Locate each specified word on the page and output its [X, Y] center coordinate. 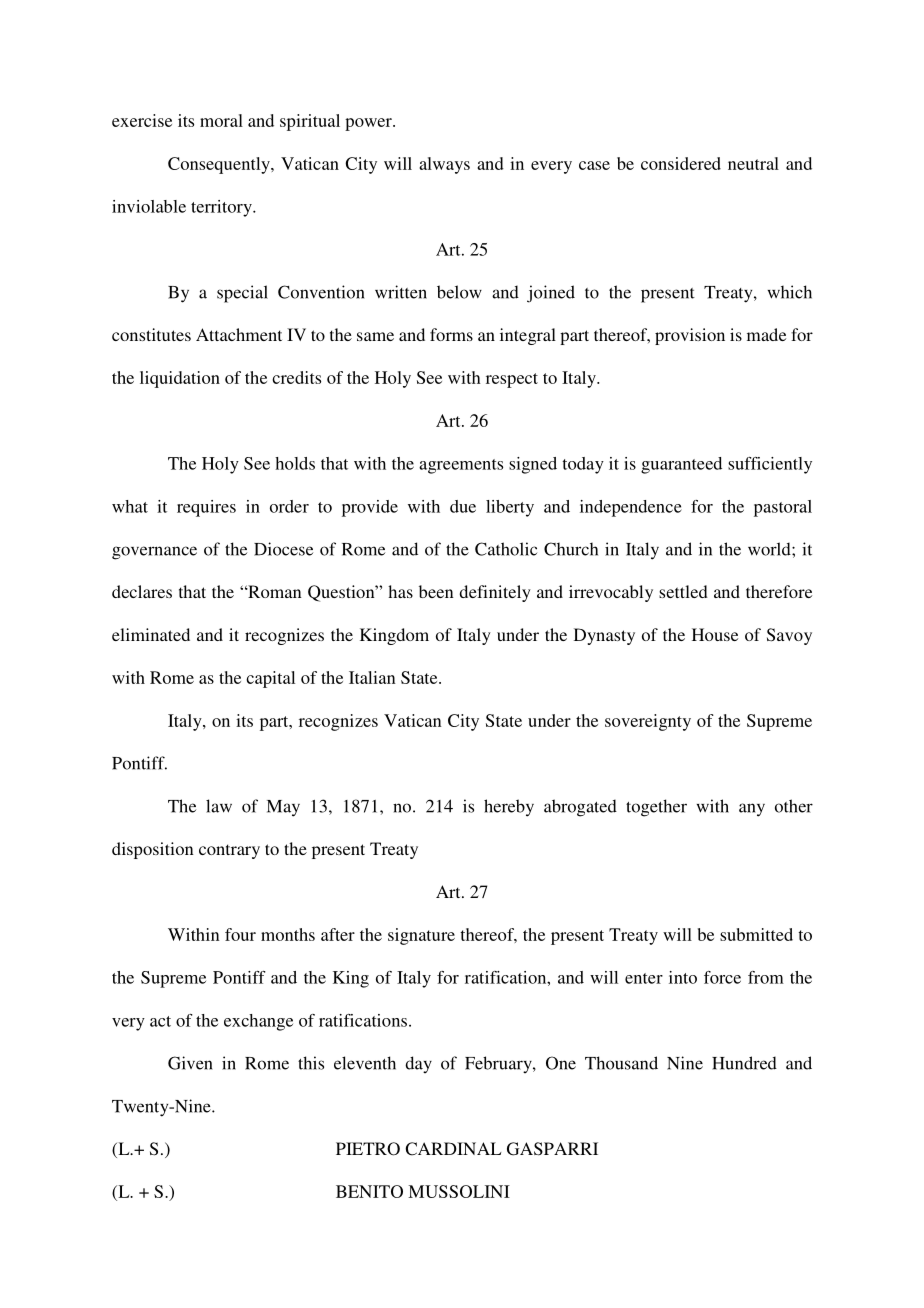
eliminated [151, 634]
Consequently [220, 165]
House [715, 634]
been [436, 591]
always [444, 165]
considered [681, 163]
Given [190, 1063]
